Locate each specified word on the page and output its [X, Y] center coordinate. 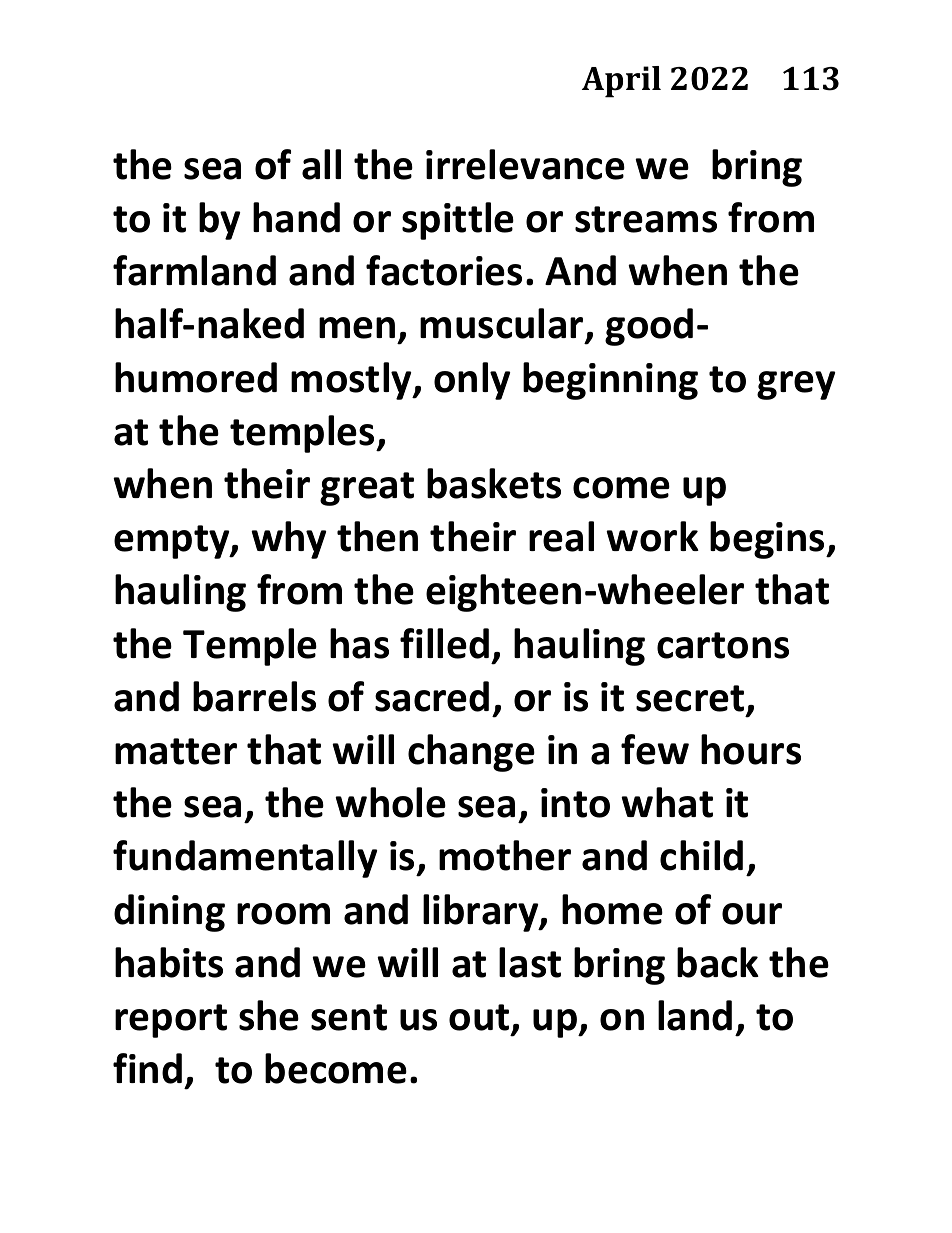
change [471, 753]
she [269, 1015]
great [367, 489]
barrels [254, 696]
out [480, 1019]
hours [751, 749]
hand [296, 217]
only [472, 381]
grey [796, 385]
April [621, 82]
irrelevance [525, 164]
